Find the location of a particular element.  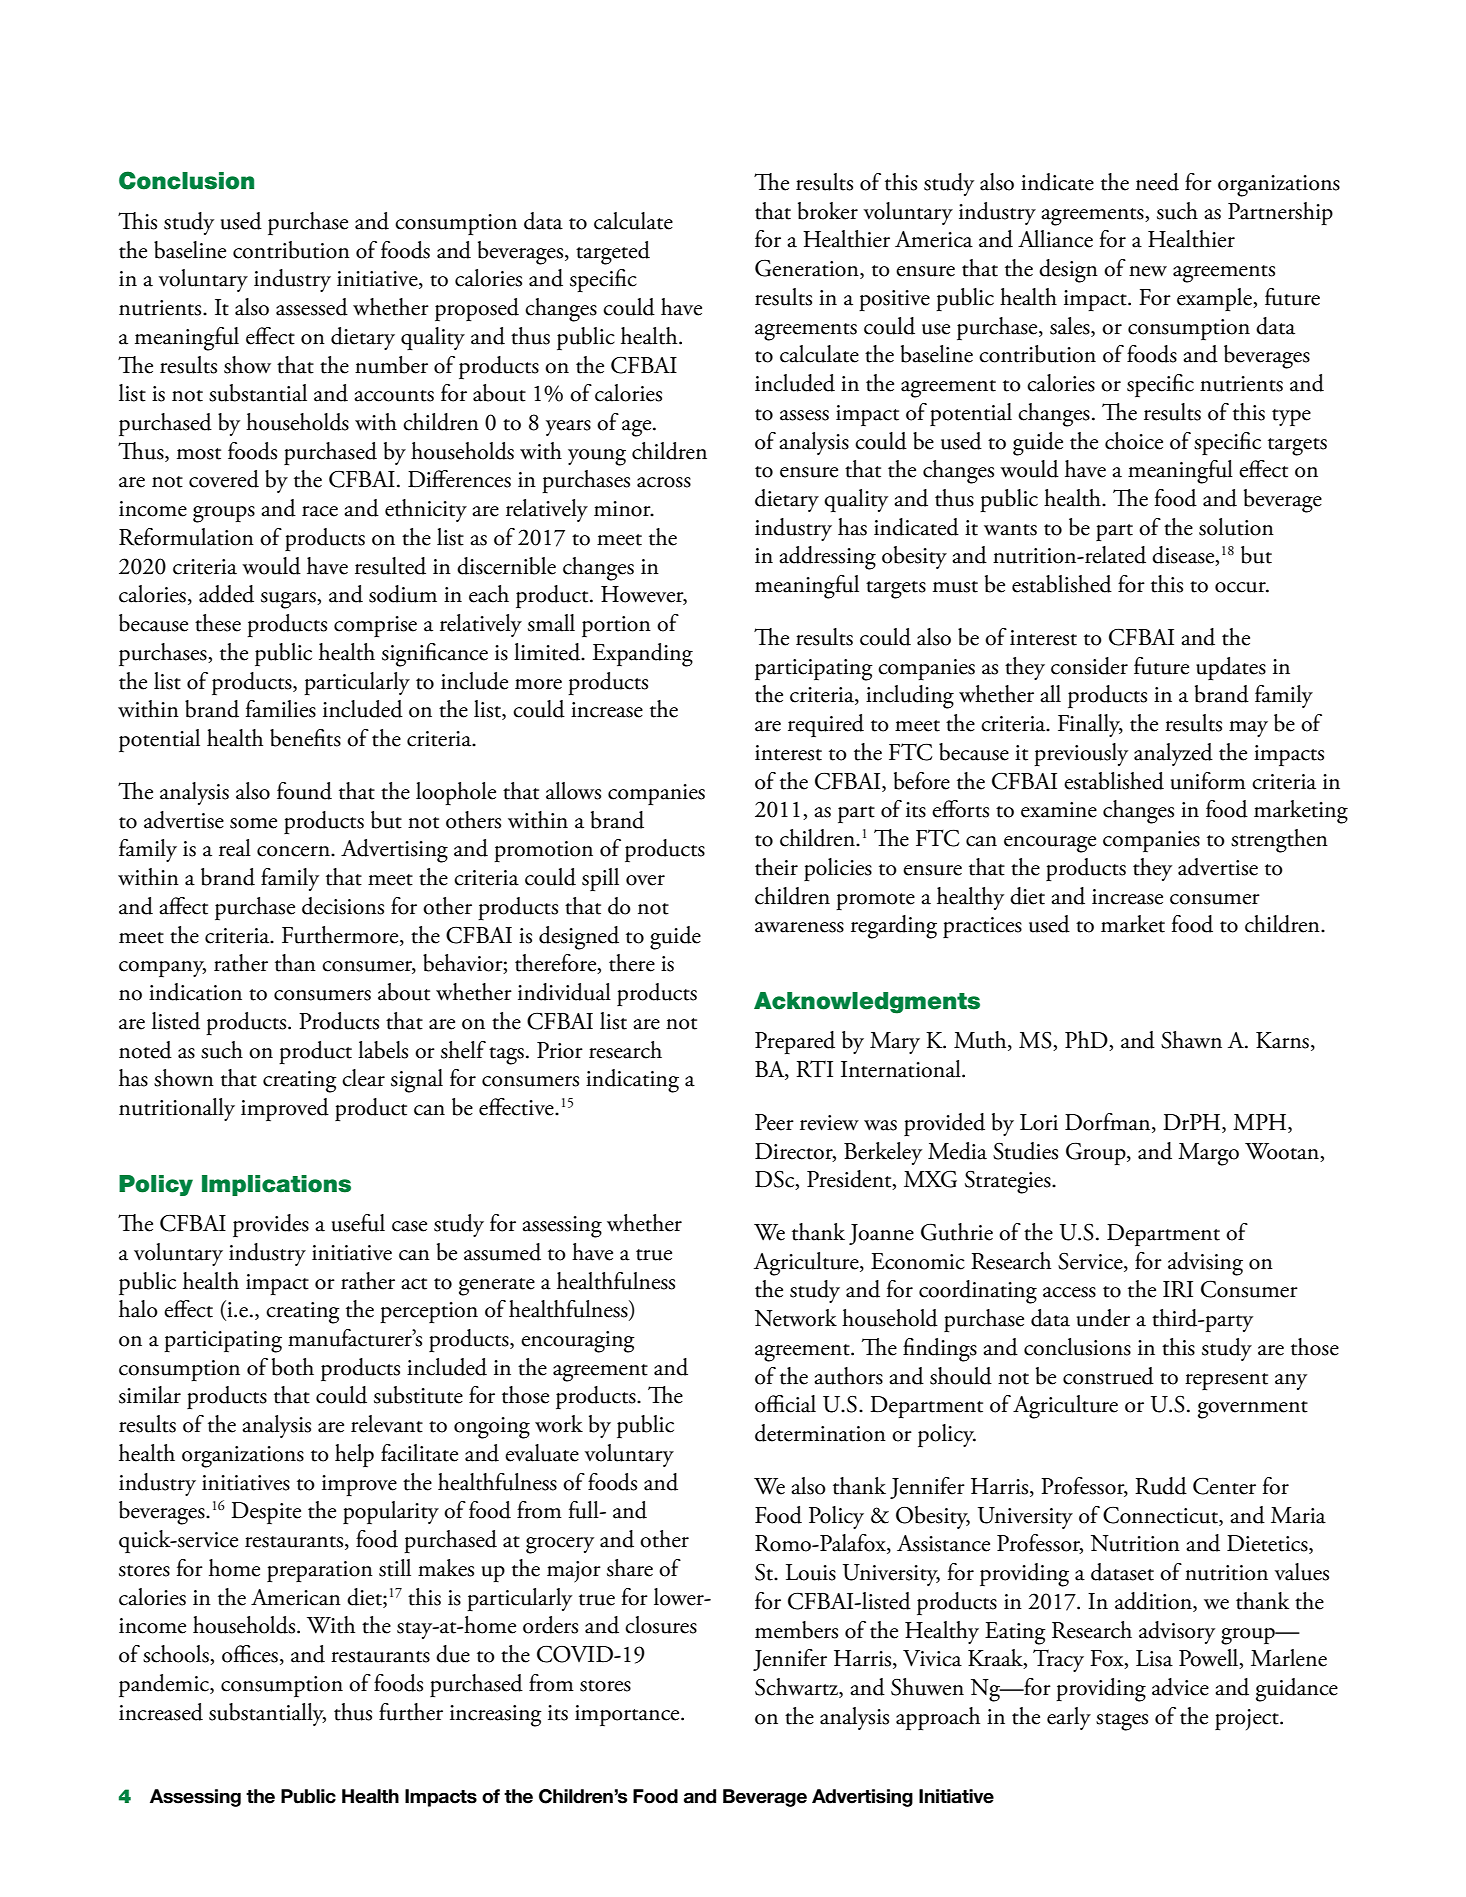

advice is located at coordinates (1180, 1687).
